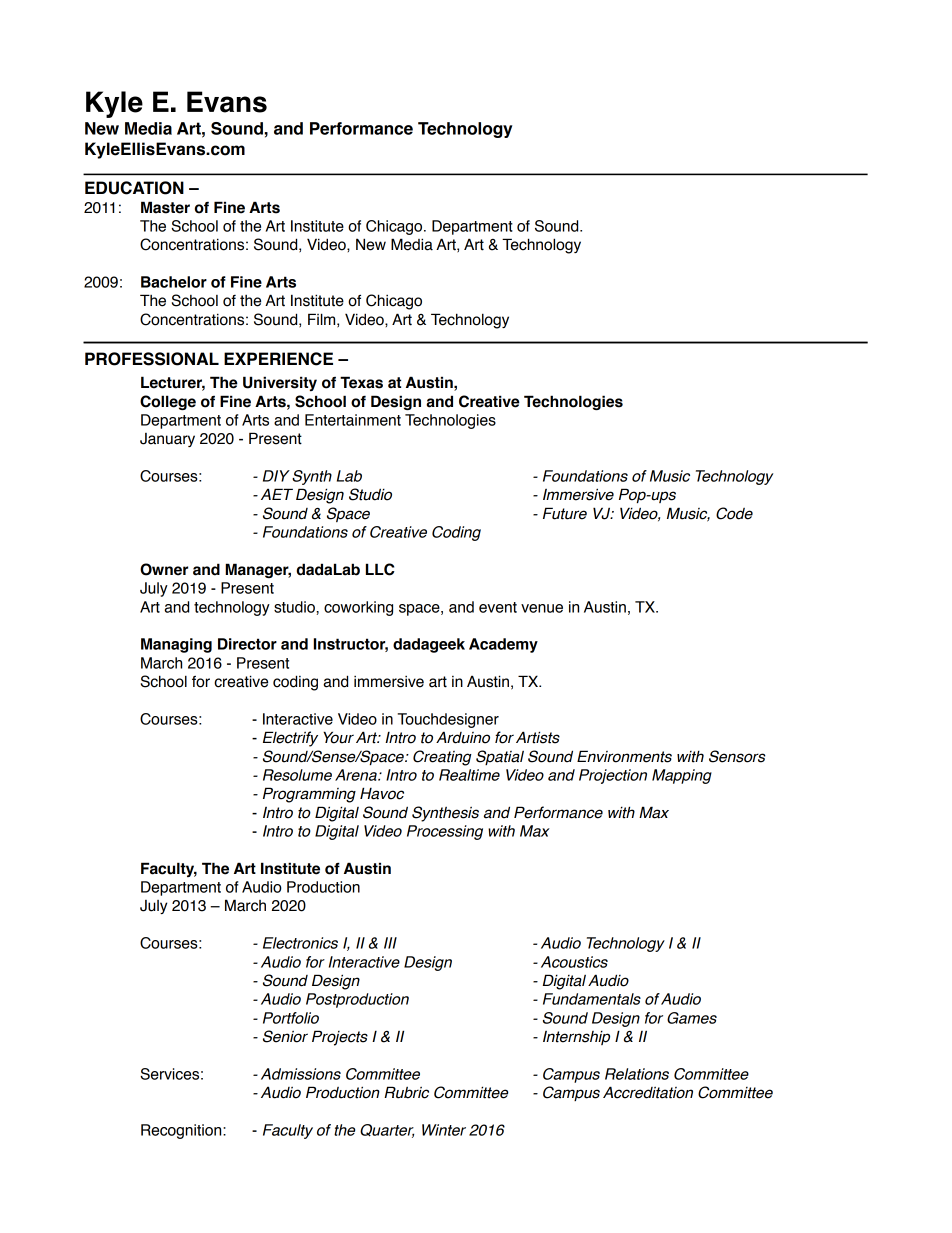 The height and width of the page is (1233, 952). I want to click on Entertainment, so click(353, 420).
